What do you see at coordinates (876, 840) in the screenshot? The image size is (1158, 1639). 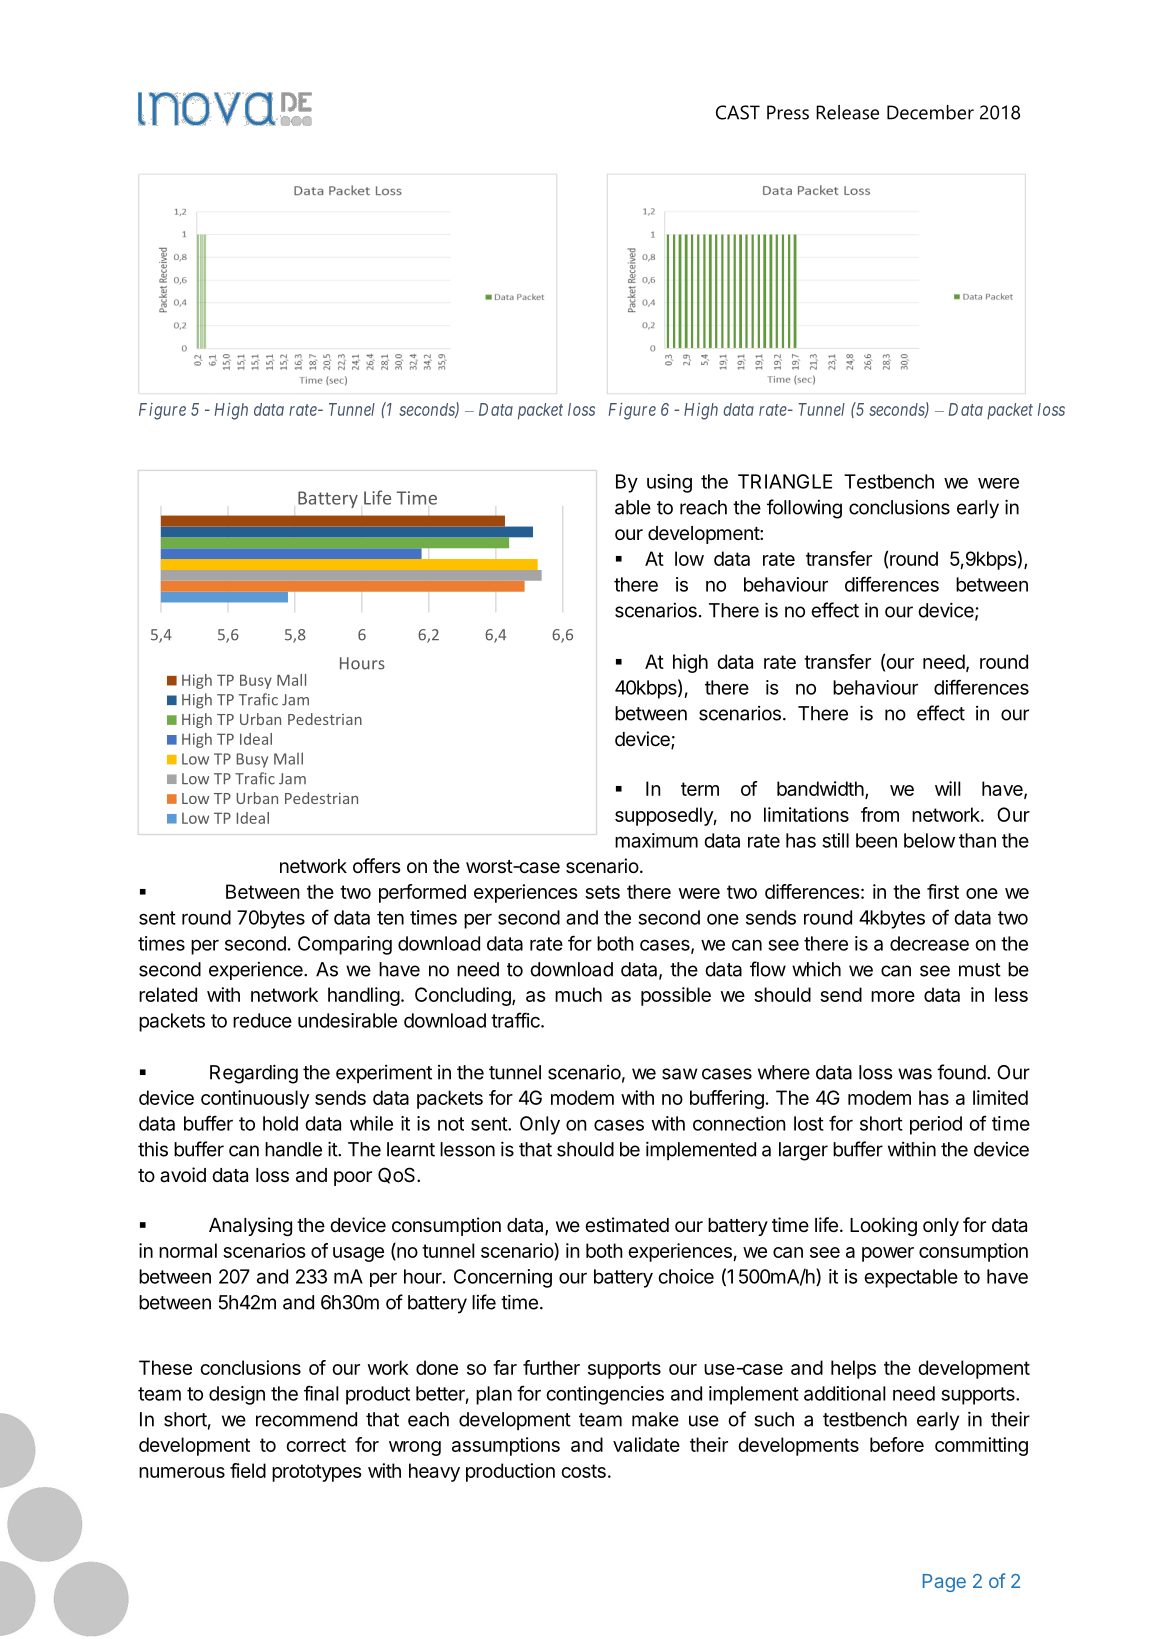 I see `been` at bounding box center [876, 840].
